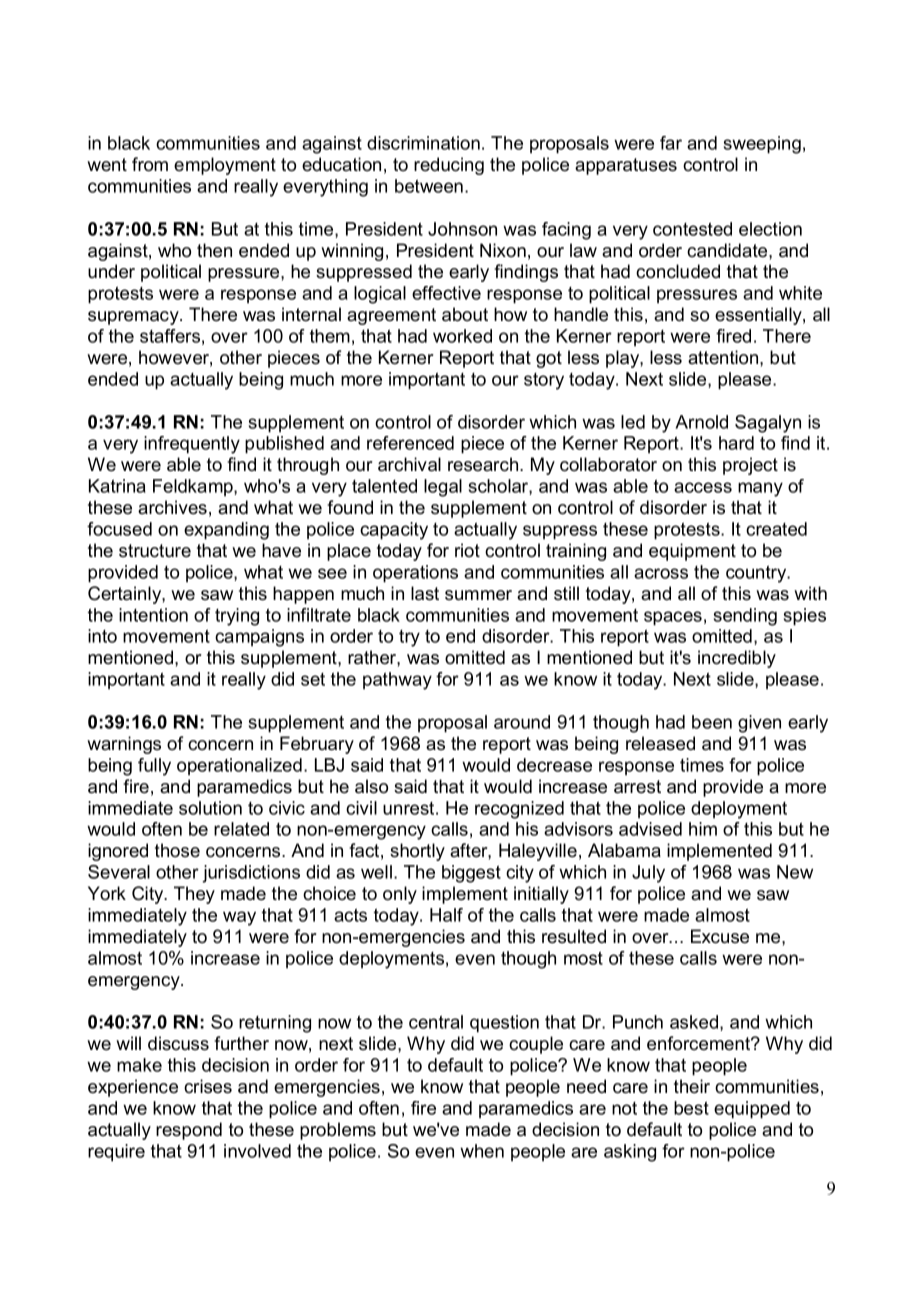 Image resolution: width=924 pixels, height=1308 pixels. Describe the element at coordinates (189, 1131) in the screenshot. I see `respond` at that location.
